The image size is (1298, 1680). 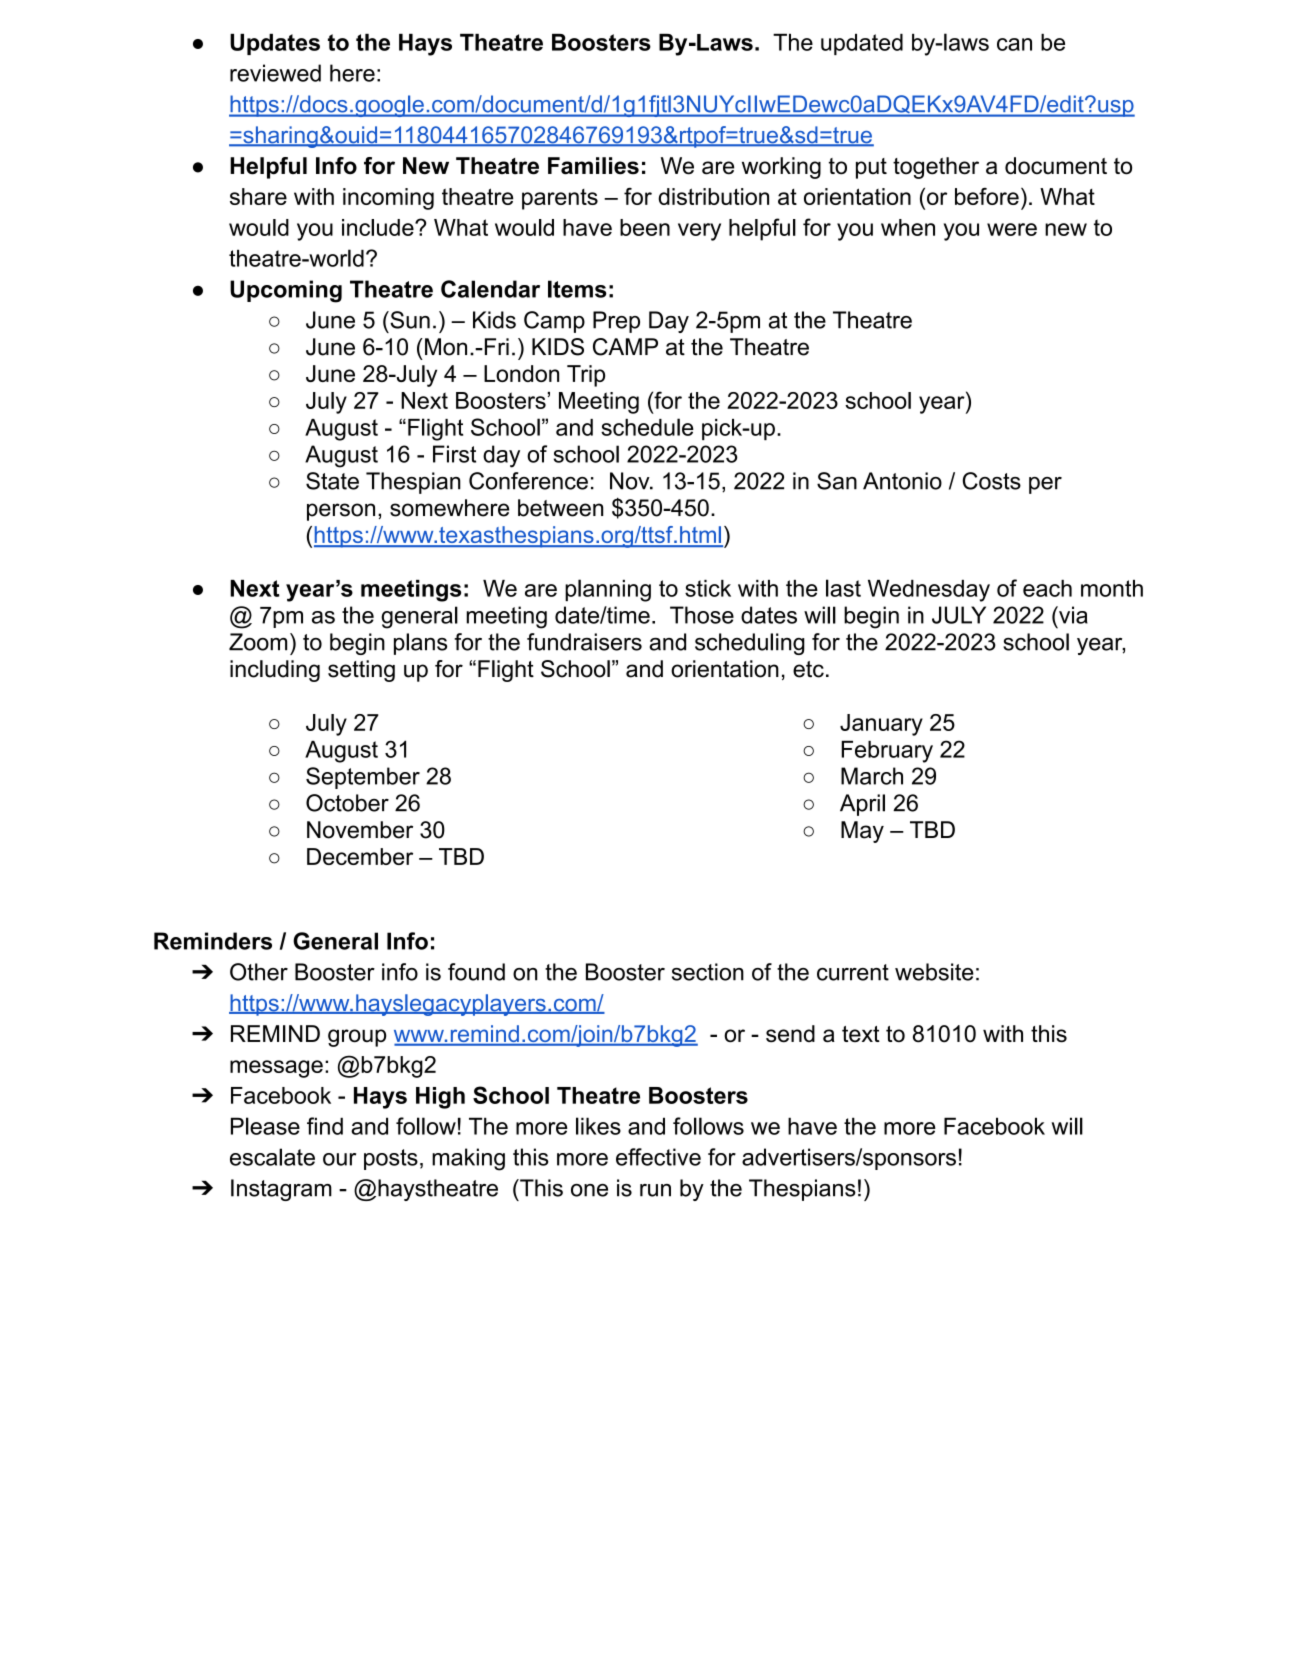 I want to click on can, so click(x=1014, y=44).
